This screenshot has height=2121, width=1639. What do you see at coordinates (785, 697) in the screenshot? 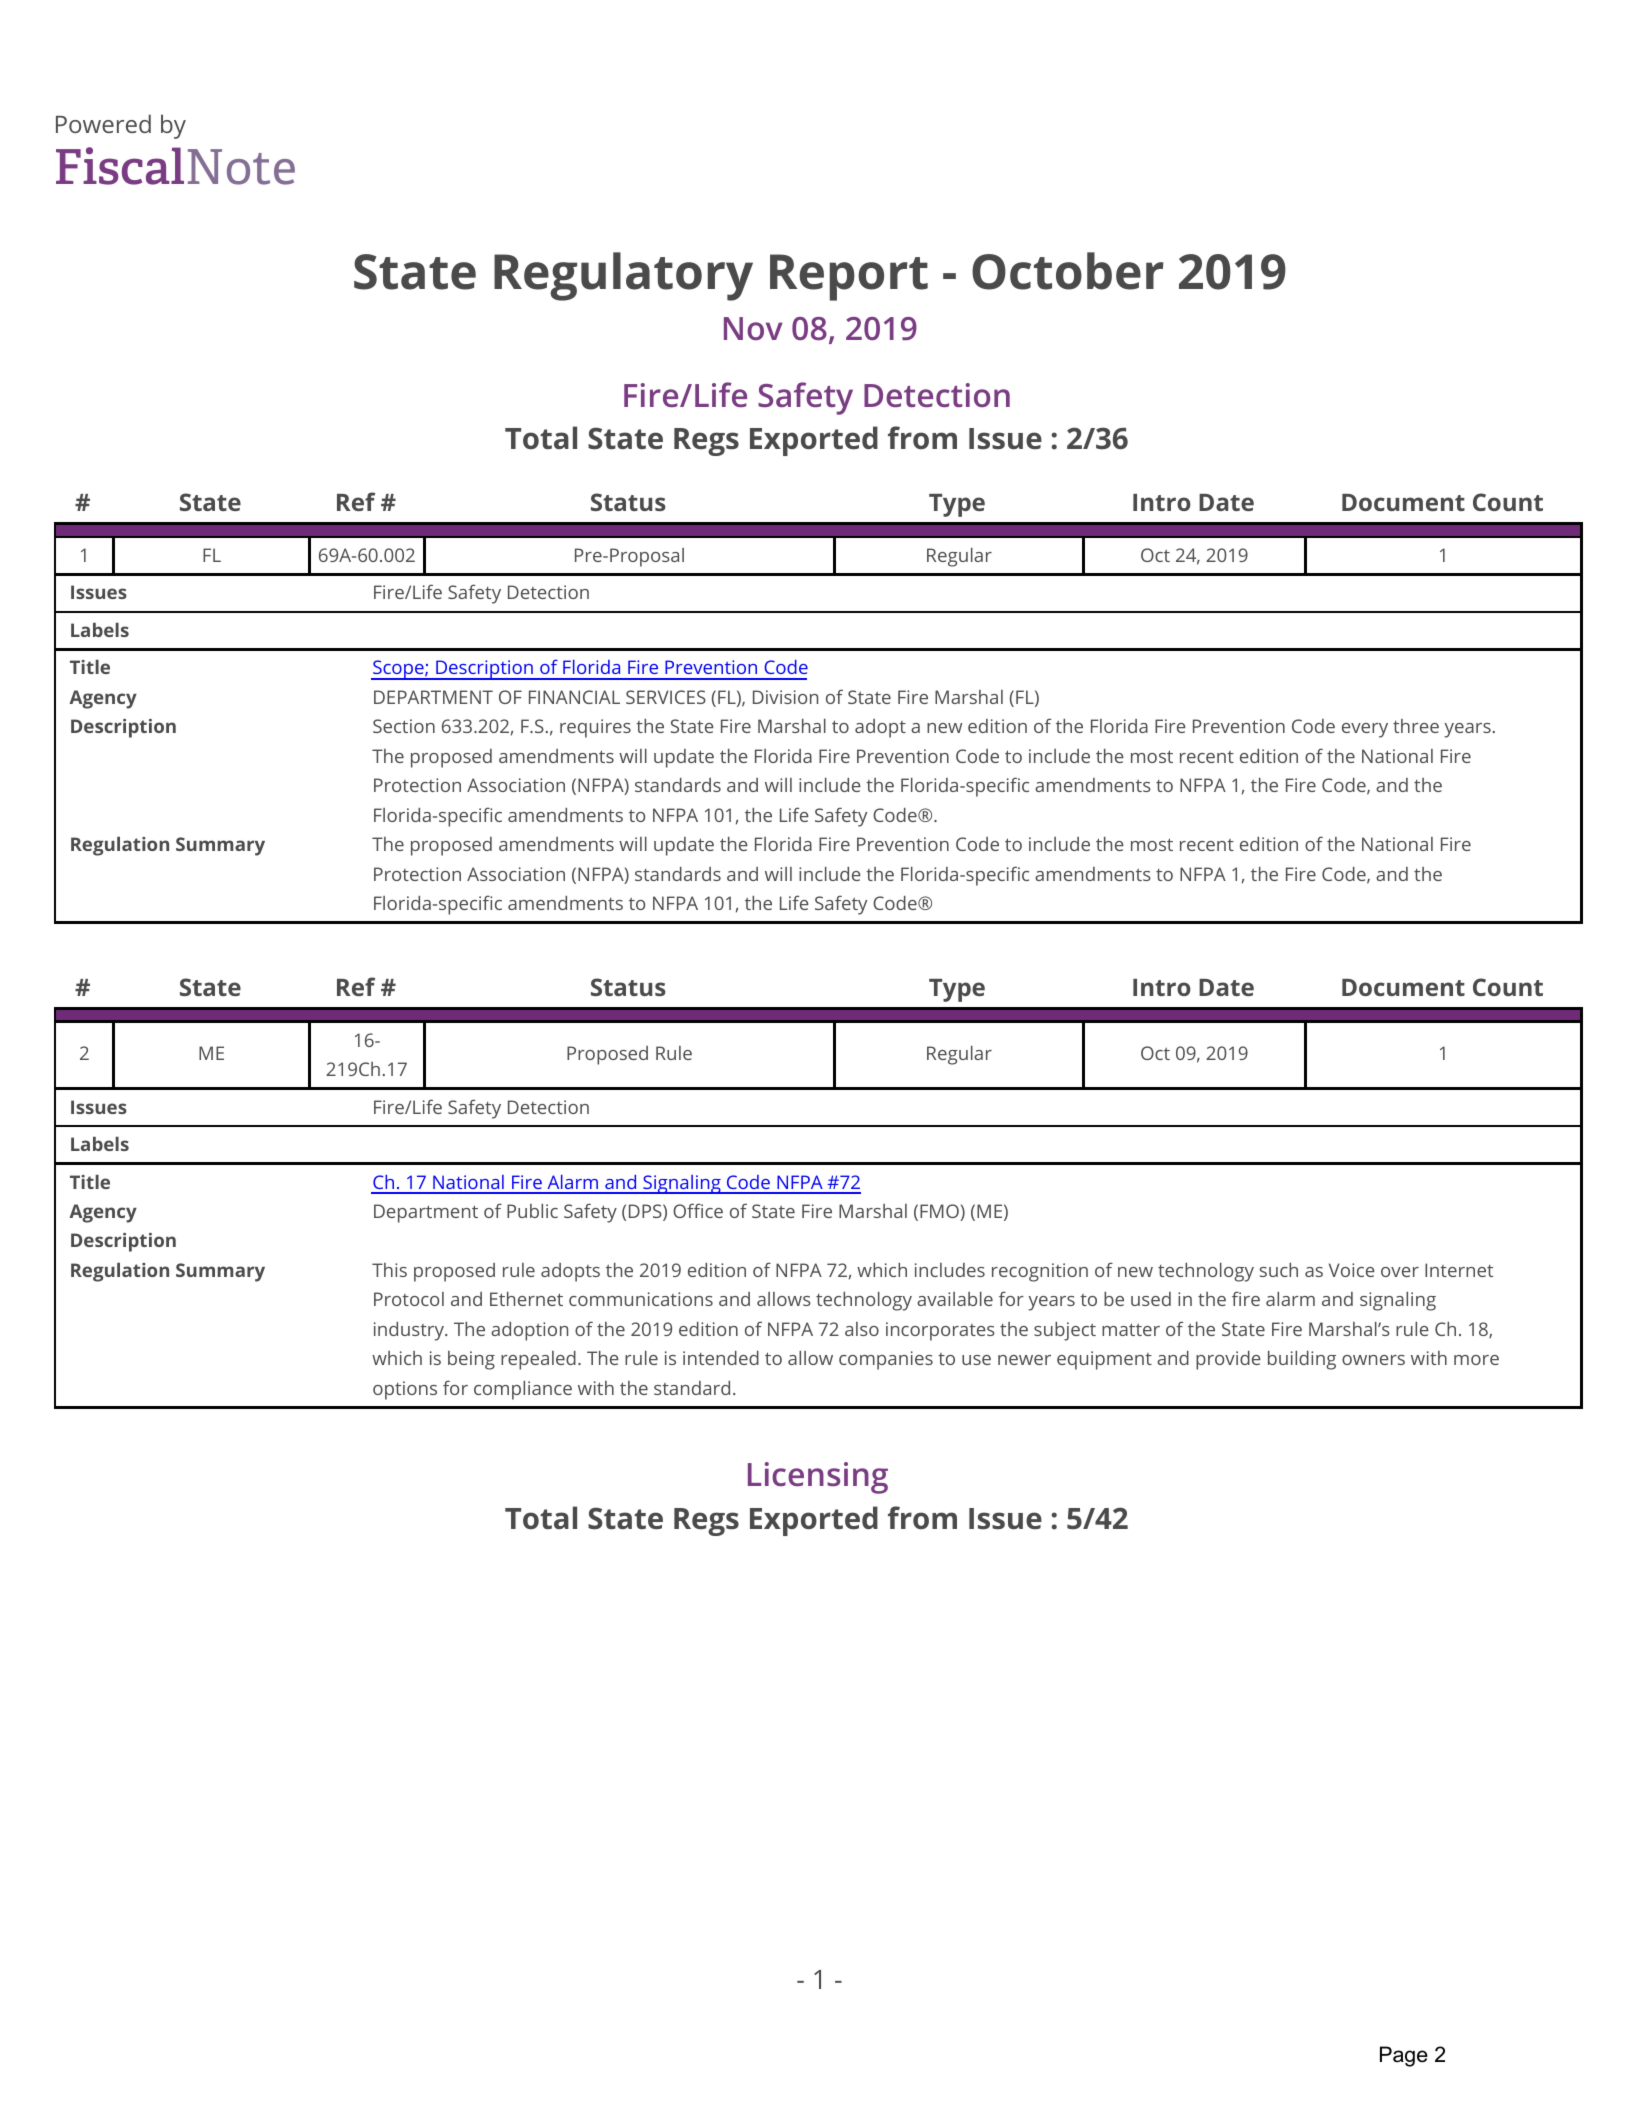
I see `Division` at bounding box center [785, 697].
